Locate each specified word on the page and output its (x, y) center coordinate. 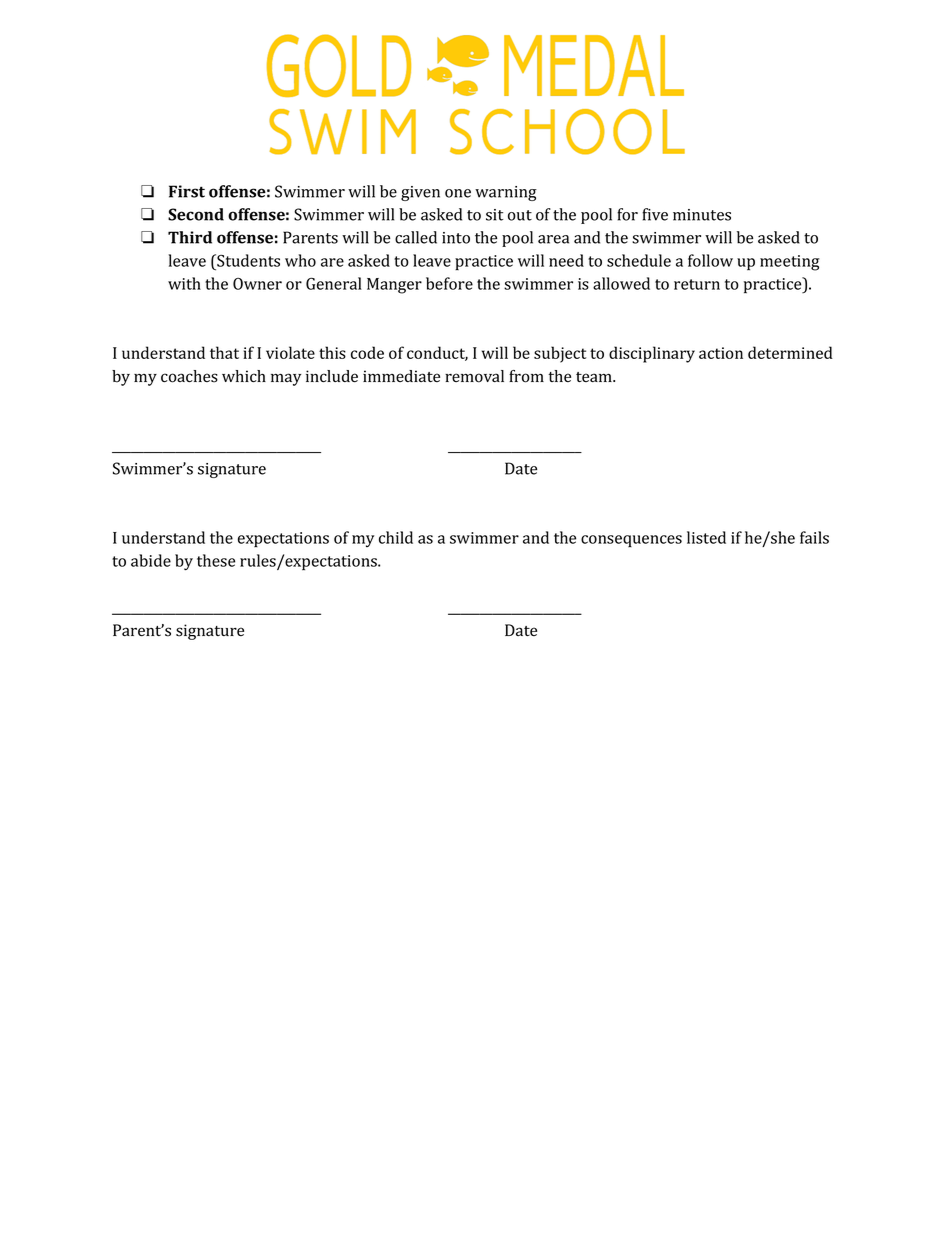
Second (196, 214)
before (449, 283)
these (216, 560)
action (721, 353)
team (595, 377)
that (224, 352)
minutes (702, 215)
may (286, 379)
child (396, 537)
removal (474, 376)
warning (506, 193)
